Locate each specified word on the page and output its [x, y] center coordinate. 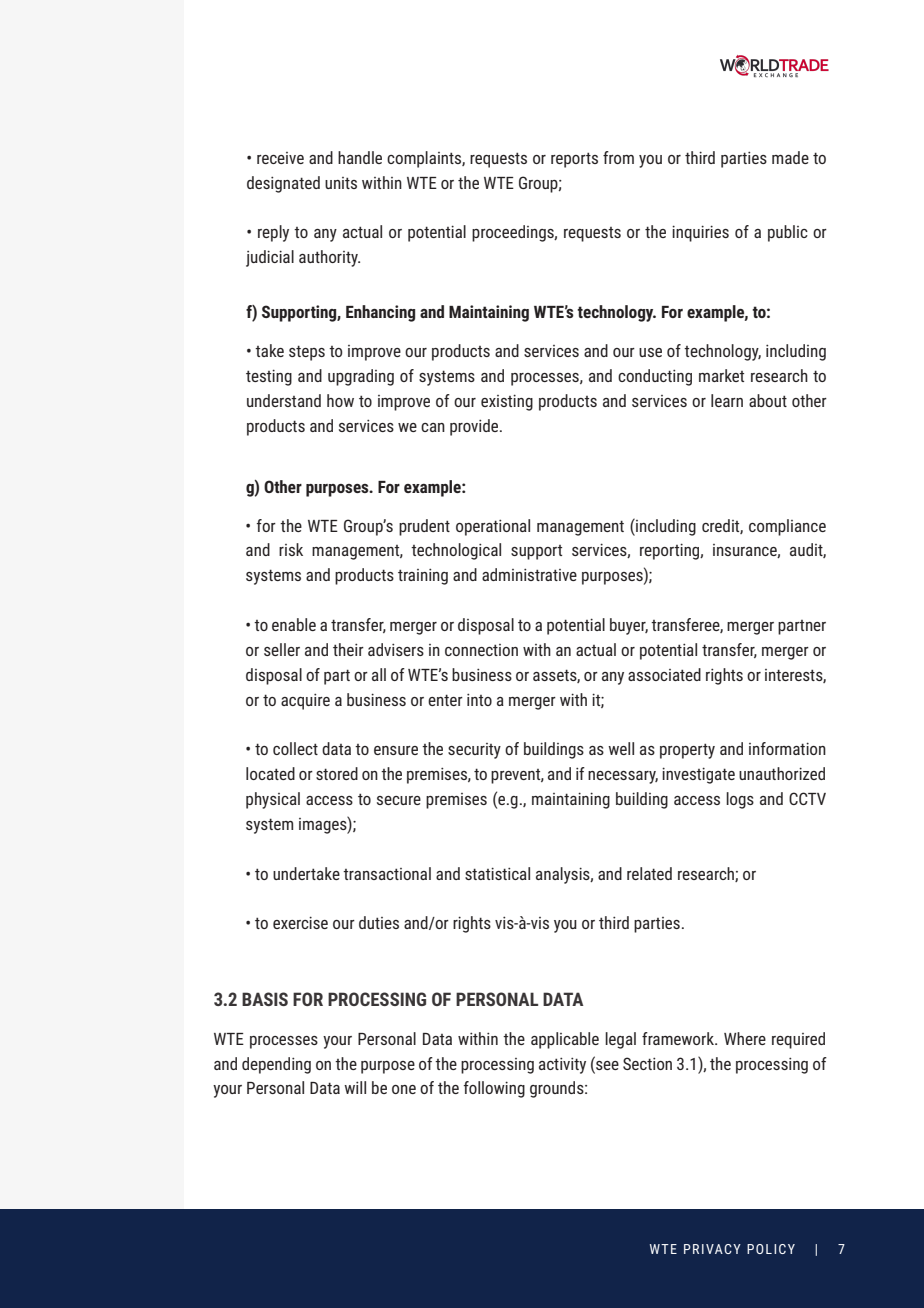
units [341, 183]
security [474, 751]
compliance [787, 527]
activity [562, 1065]
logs [740, 800]
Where [745, 1038]
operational [493, 527]
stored [337, 773]
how [340, 400]
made [790, 157]
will [355, 1087]
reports [574, 160]
